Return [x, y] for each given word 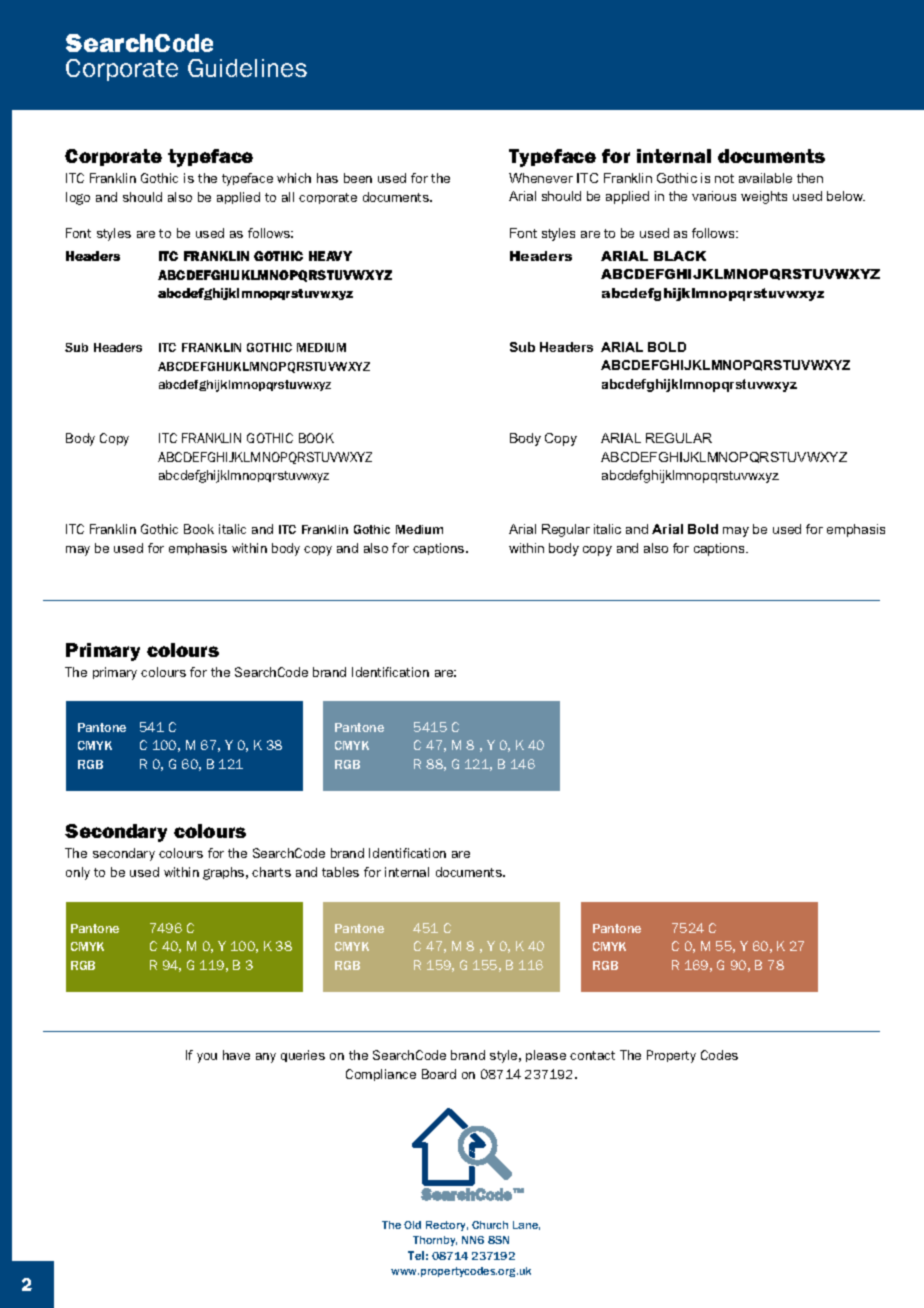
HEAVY [330, 256]
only [78, 873]
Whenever [541, 178]
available [765, 178]
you [207, 1058]
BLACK [680, 256]
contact [592, 1055]
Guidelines [247, 68]
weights [764, 197]
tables [340, 872]
